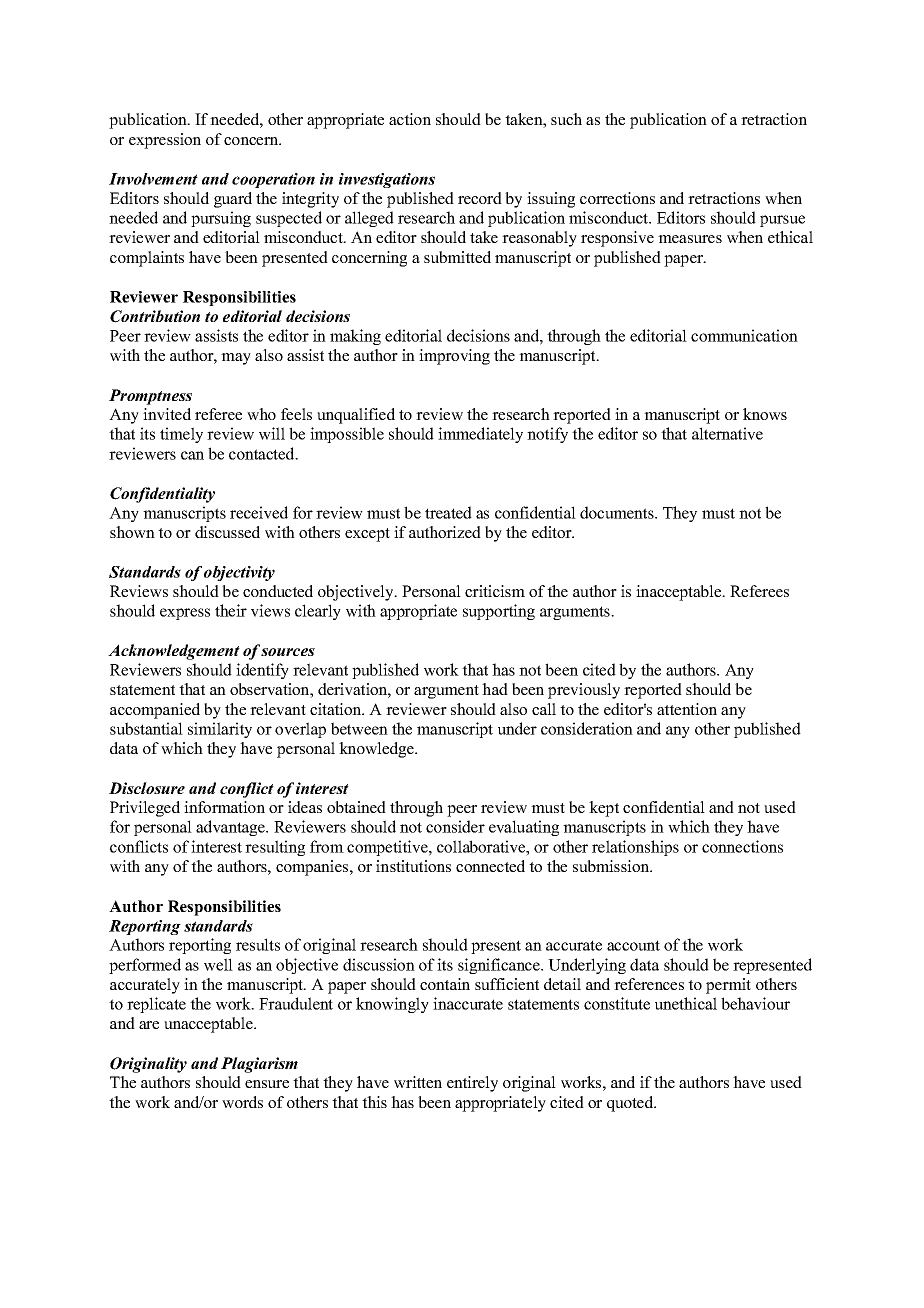  Describe the element at coordinates (631, 1104) in the screenshot. I see `quoted` at that location.
